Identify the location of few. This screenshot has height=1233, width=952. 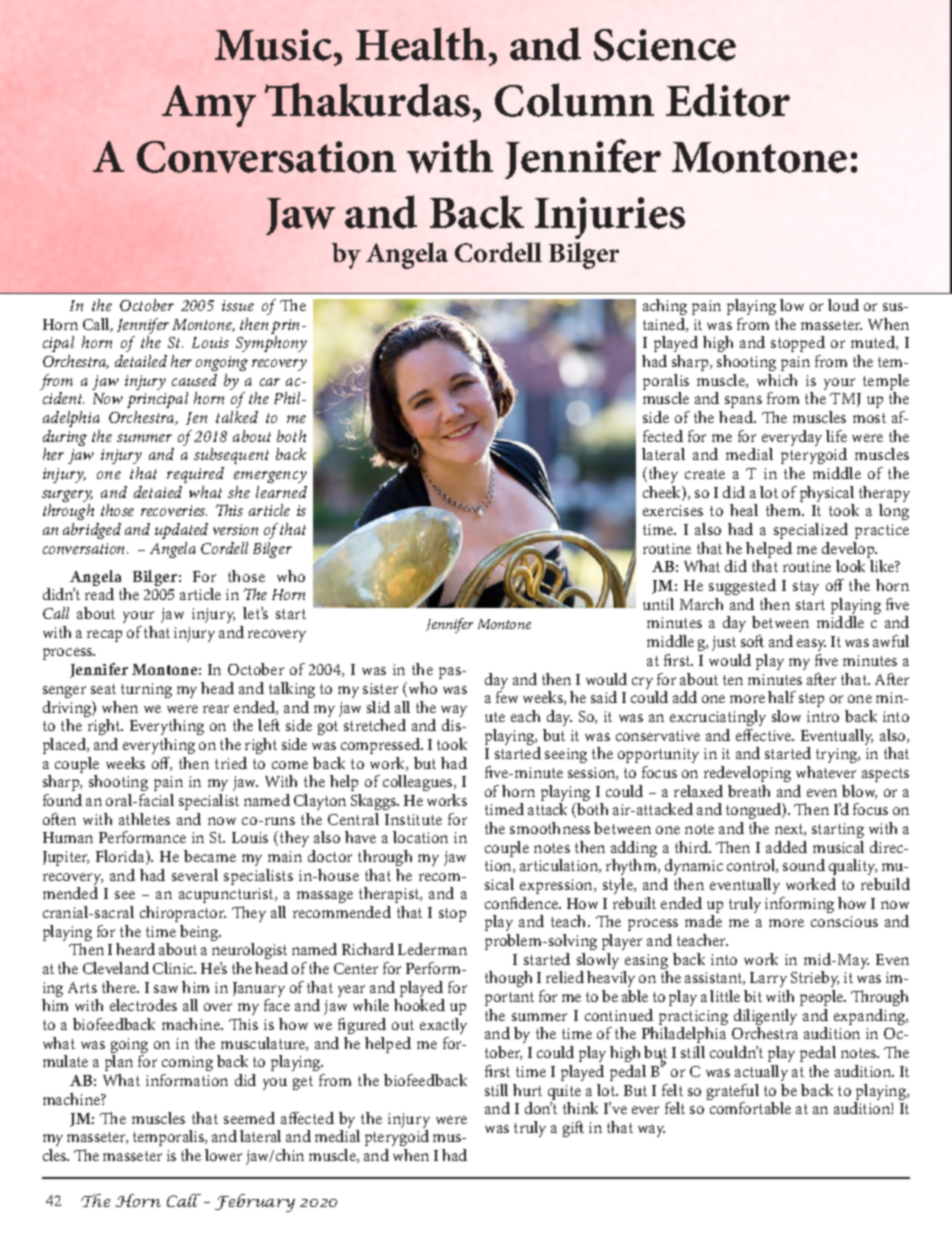
(507, 697).
